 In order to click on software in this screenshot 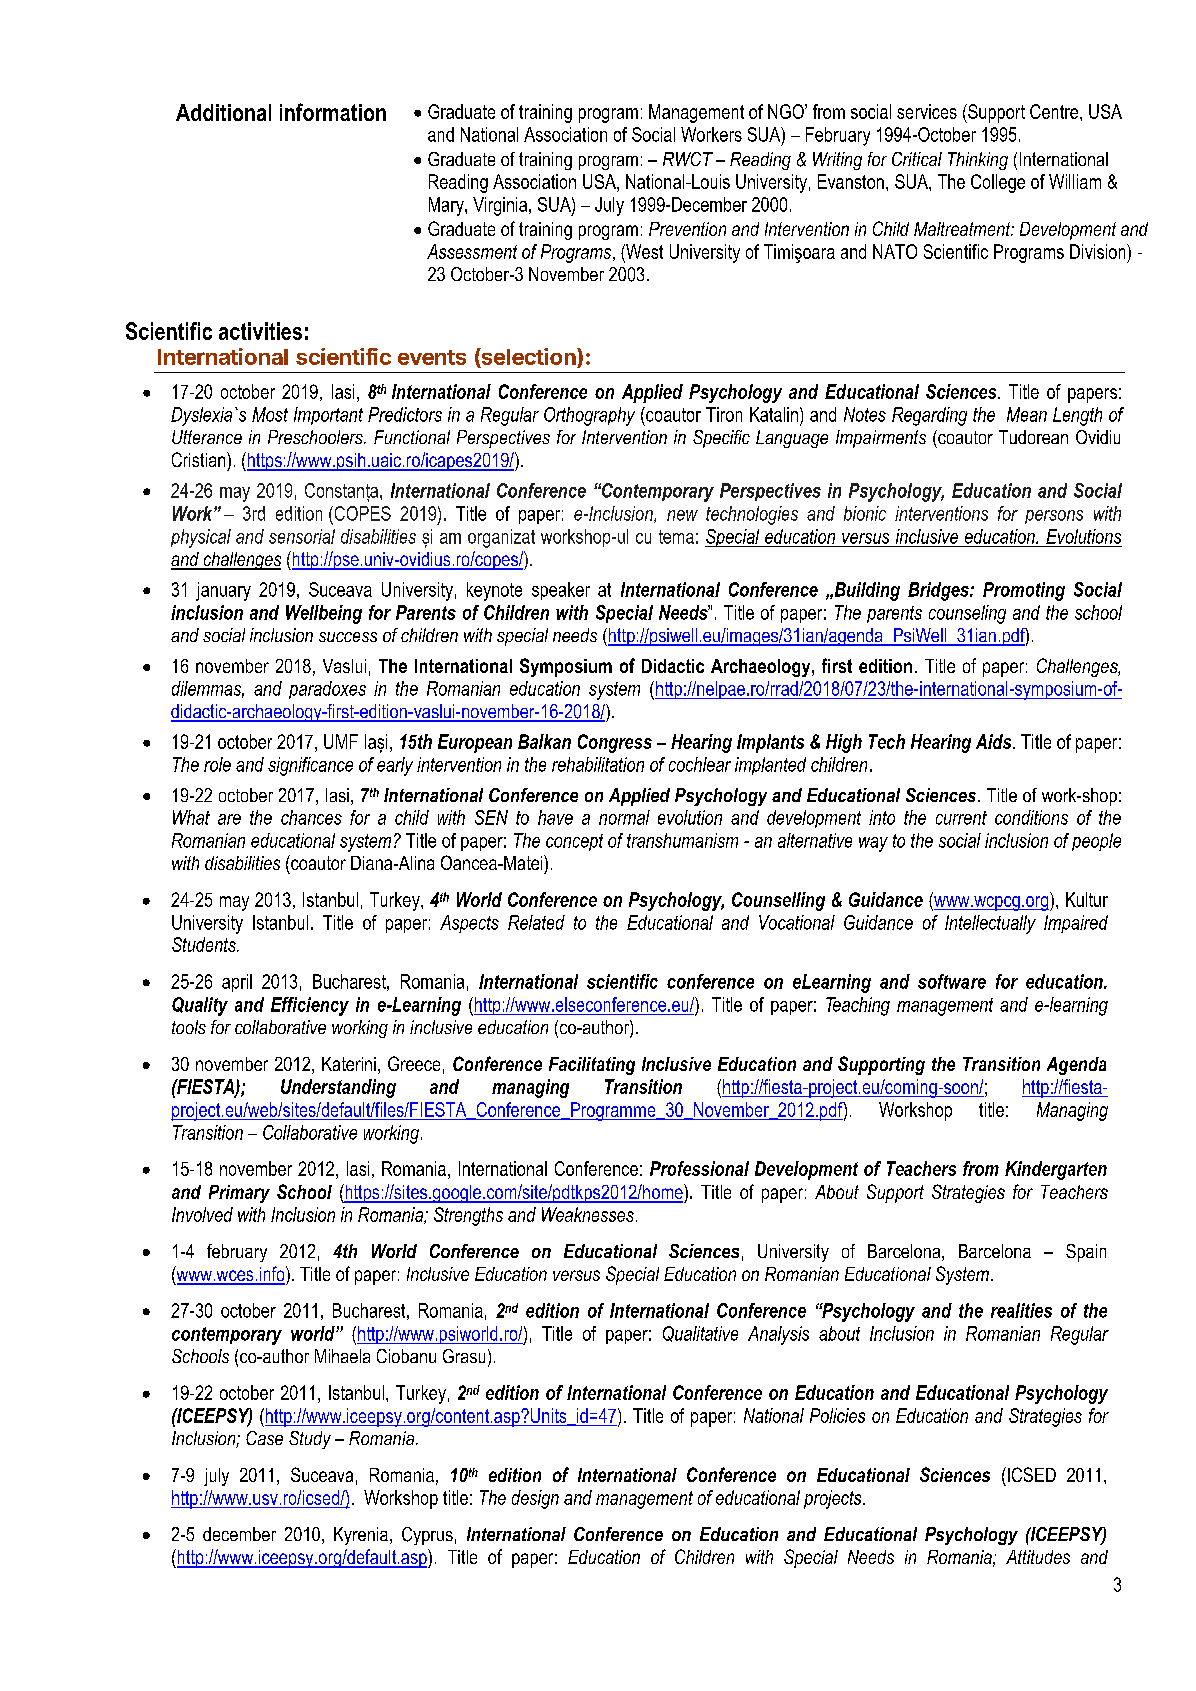, I will do `click(952, 981)`.
